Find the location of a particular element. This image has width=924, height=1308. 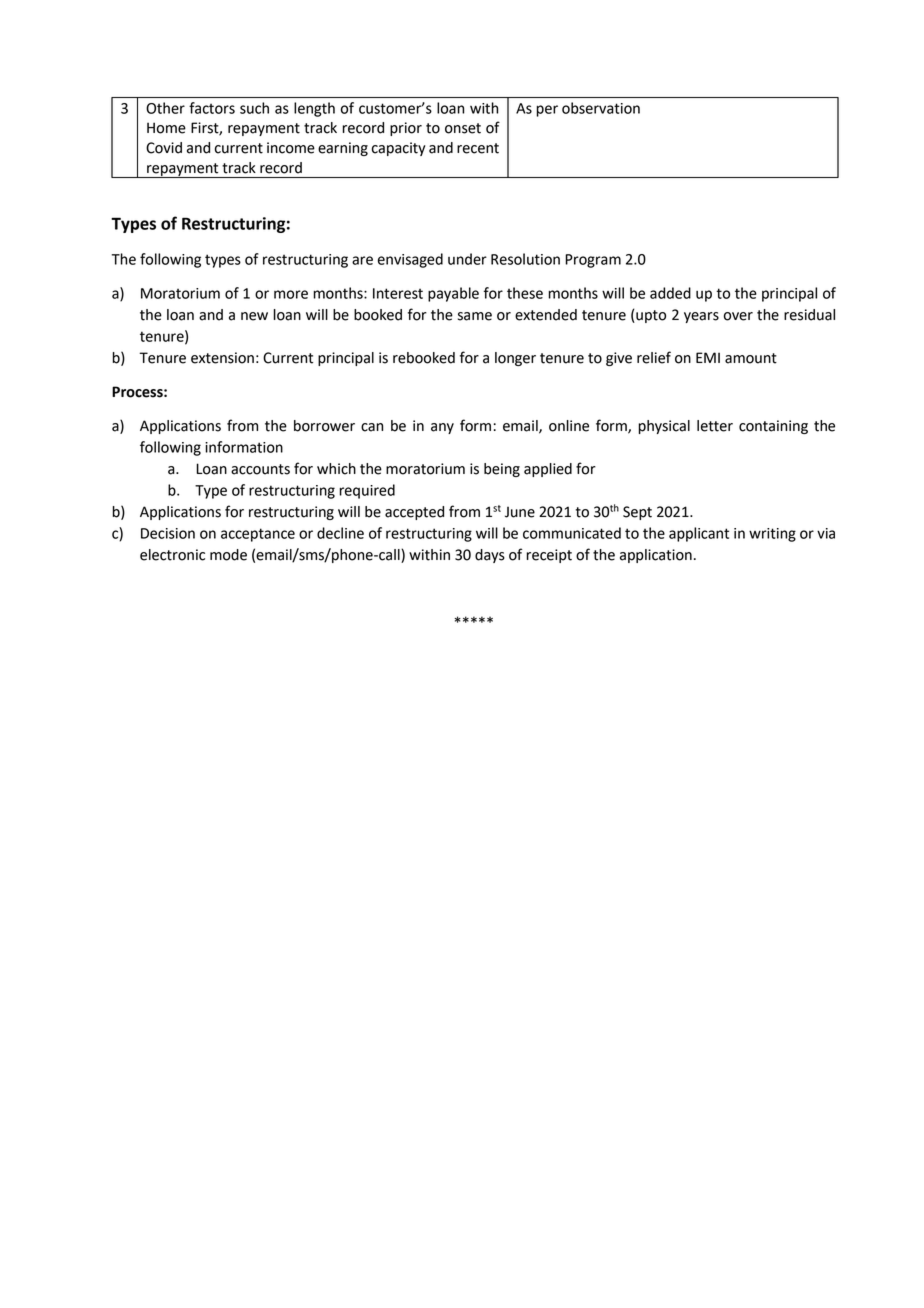

observation is located at coordinates (601, 108).
